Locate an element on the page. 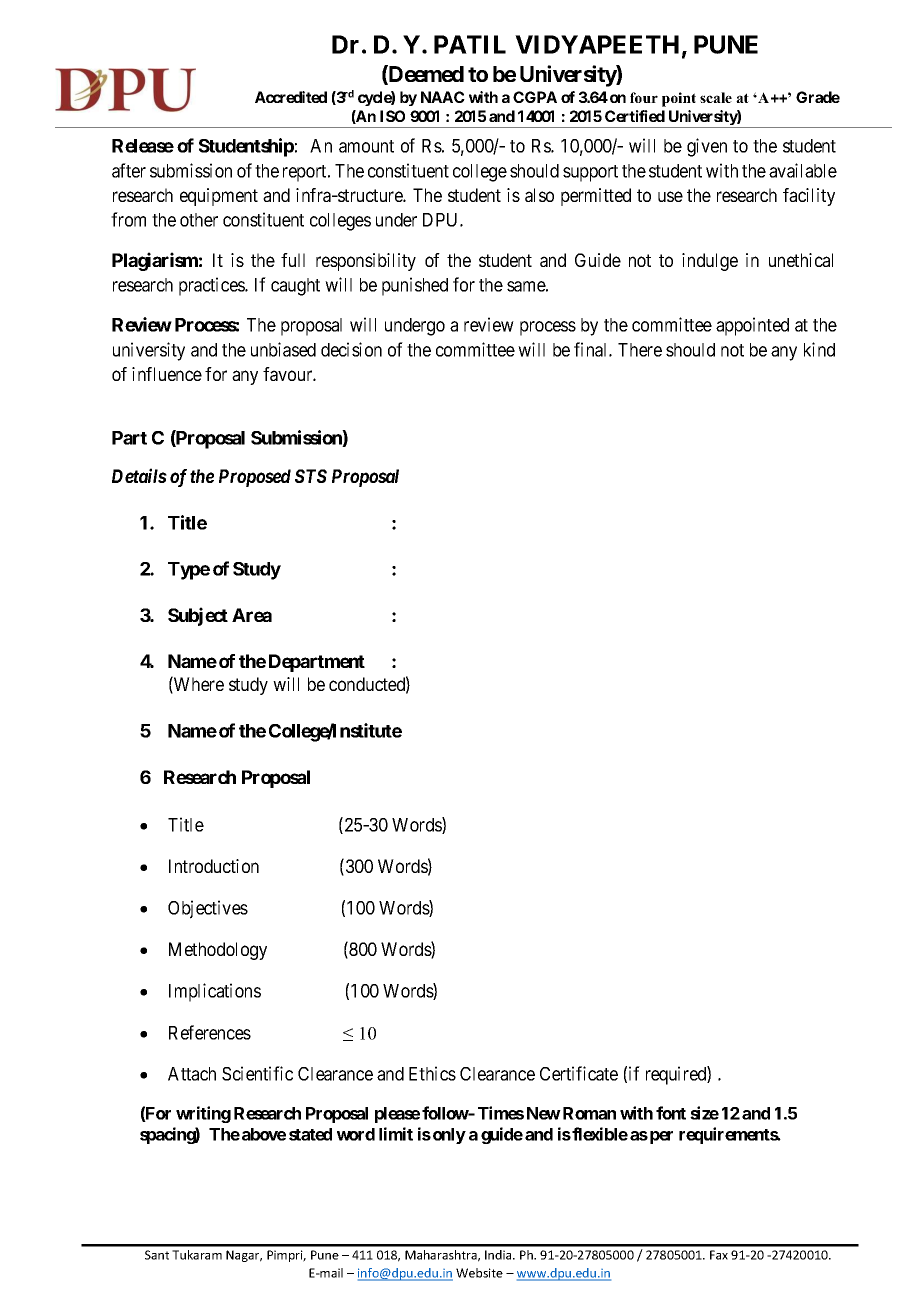 The image size is (924, 1308). PATIL is located at coordinates (470, 44).
